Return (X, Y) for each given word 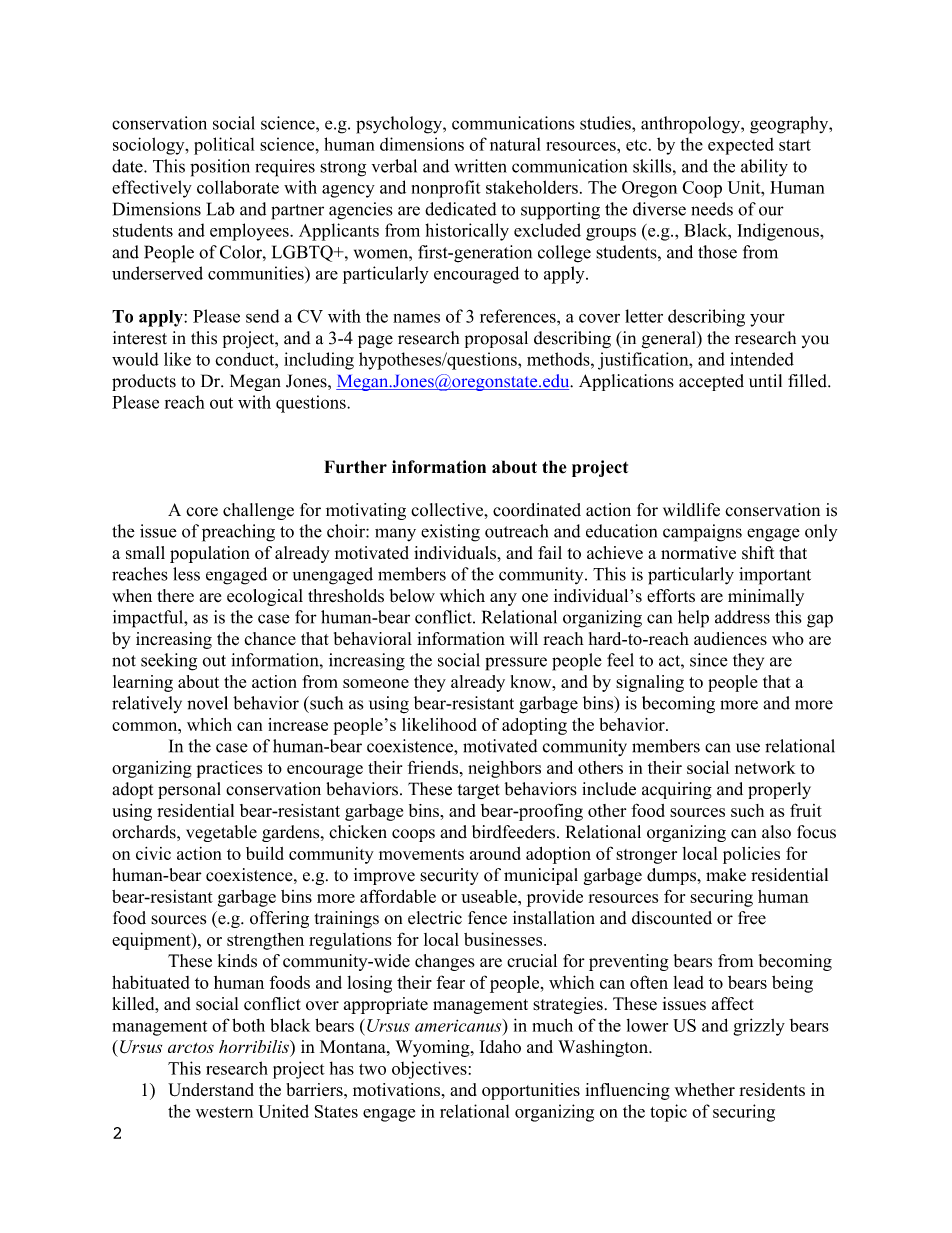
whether (705, 1089)
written (480, 166)
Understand (211, 1090)
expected (741, 146)
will (524, 638)
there (176, 596)
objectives (429, 1070)
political (224, 146)
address (742, 617)
